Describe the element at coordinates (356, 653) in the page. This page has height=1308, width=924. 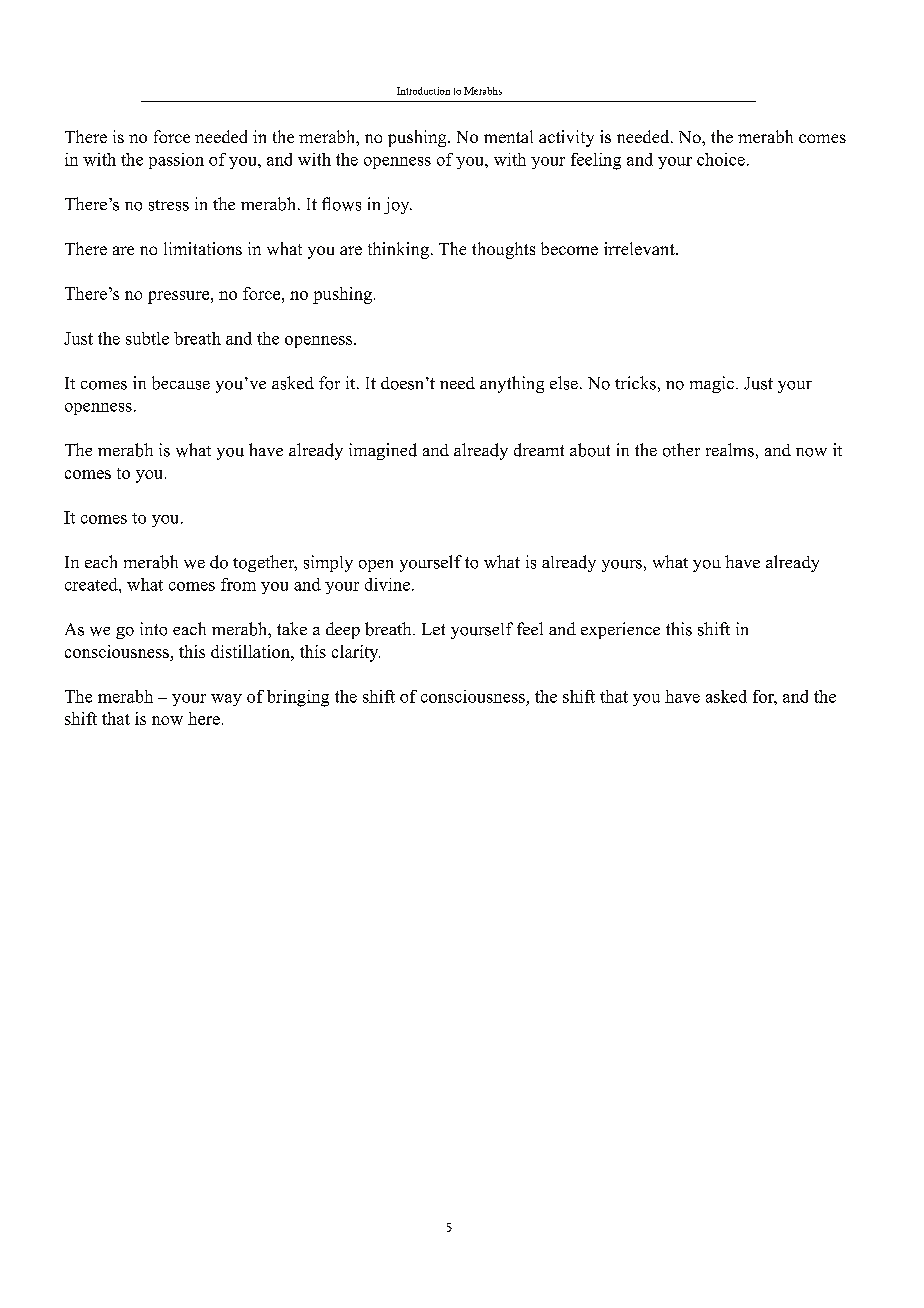
I see `clarity` at that location.
